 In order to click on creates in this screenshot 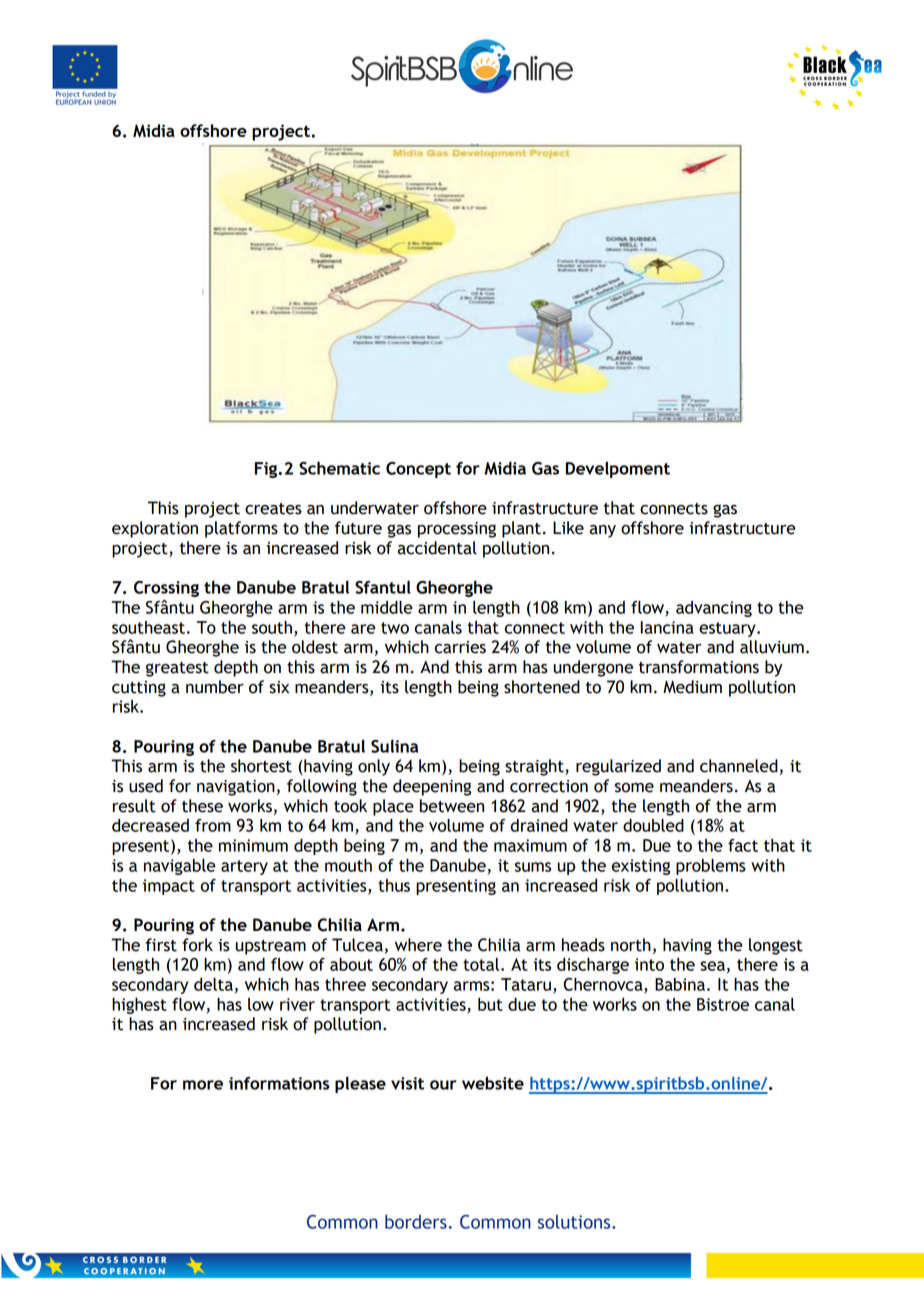, I will do `click(273, 509)`.
